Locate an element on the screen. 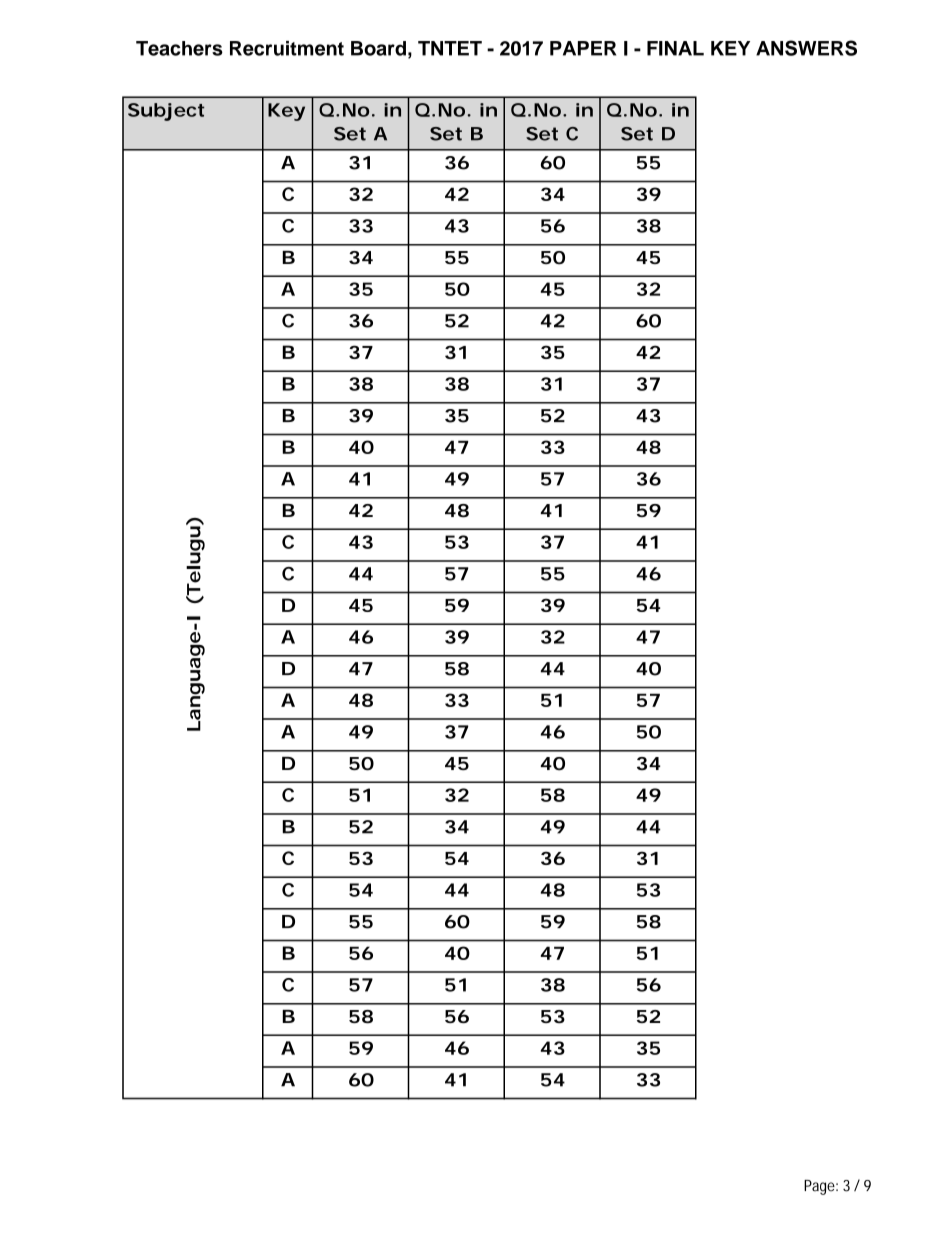 This screenshot has width=952, height=1233. Recruitment is located at coordinates (287, 48).
